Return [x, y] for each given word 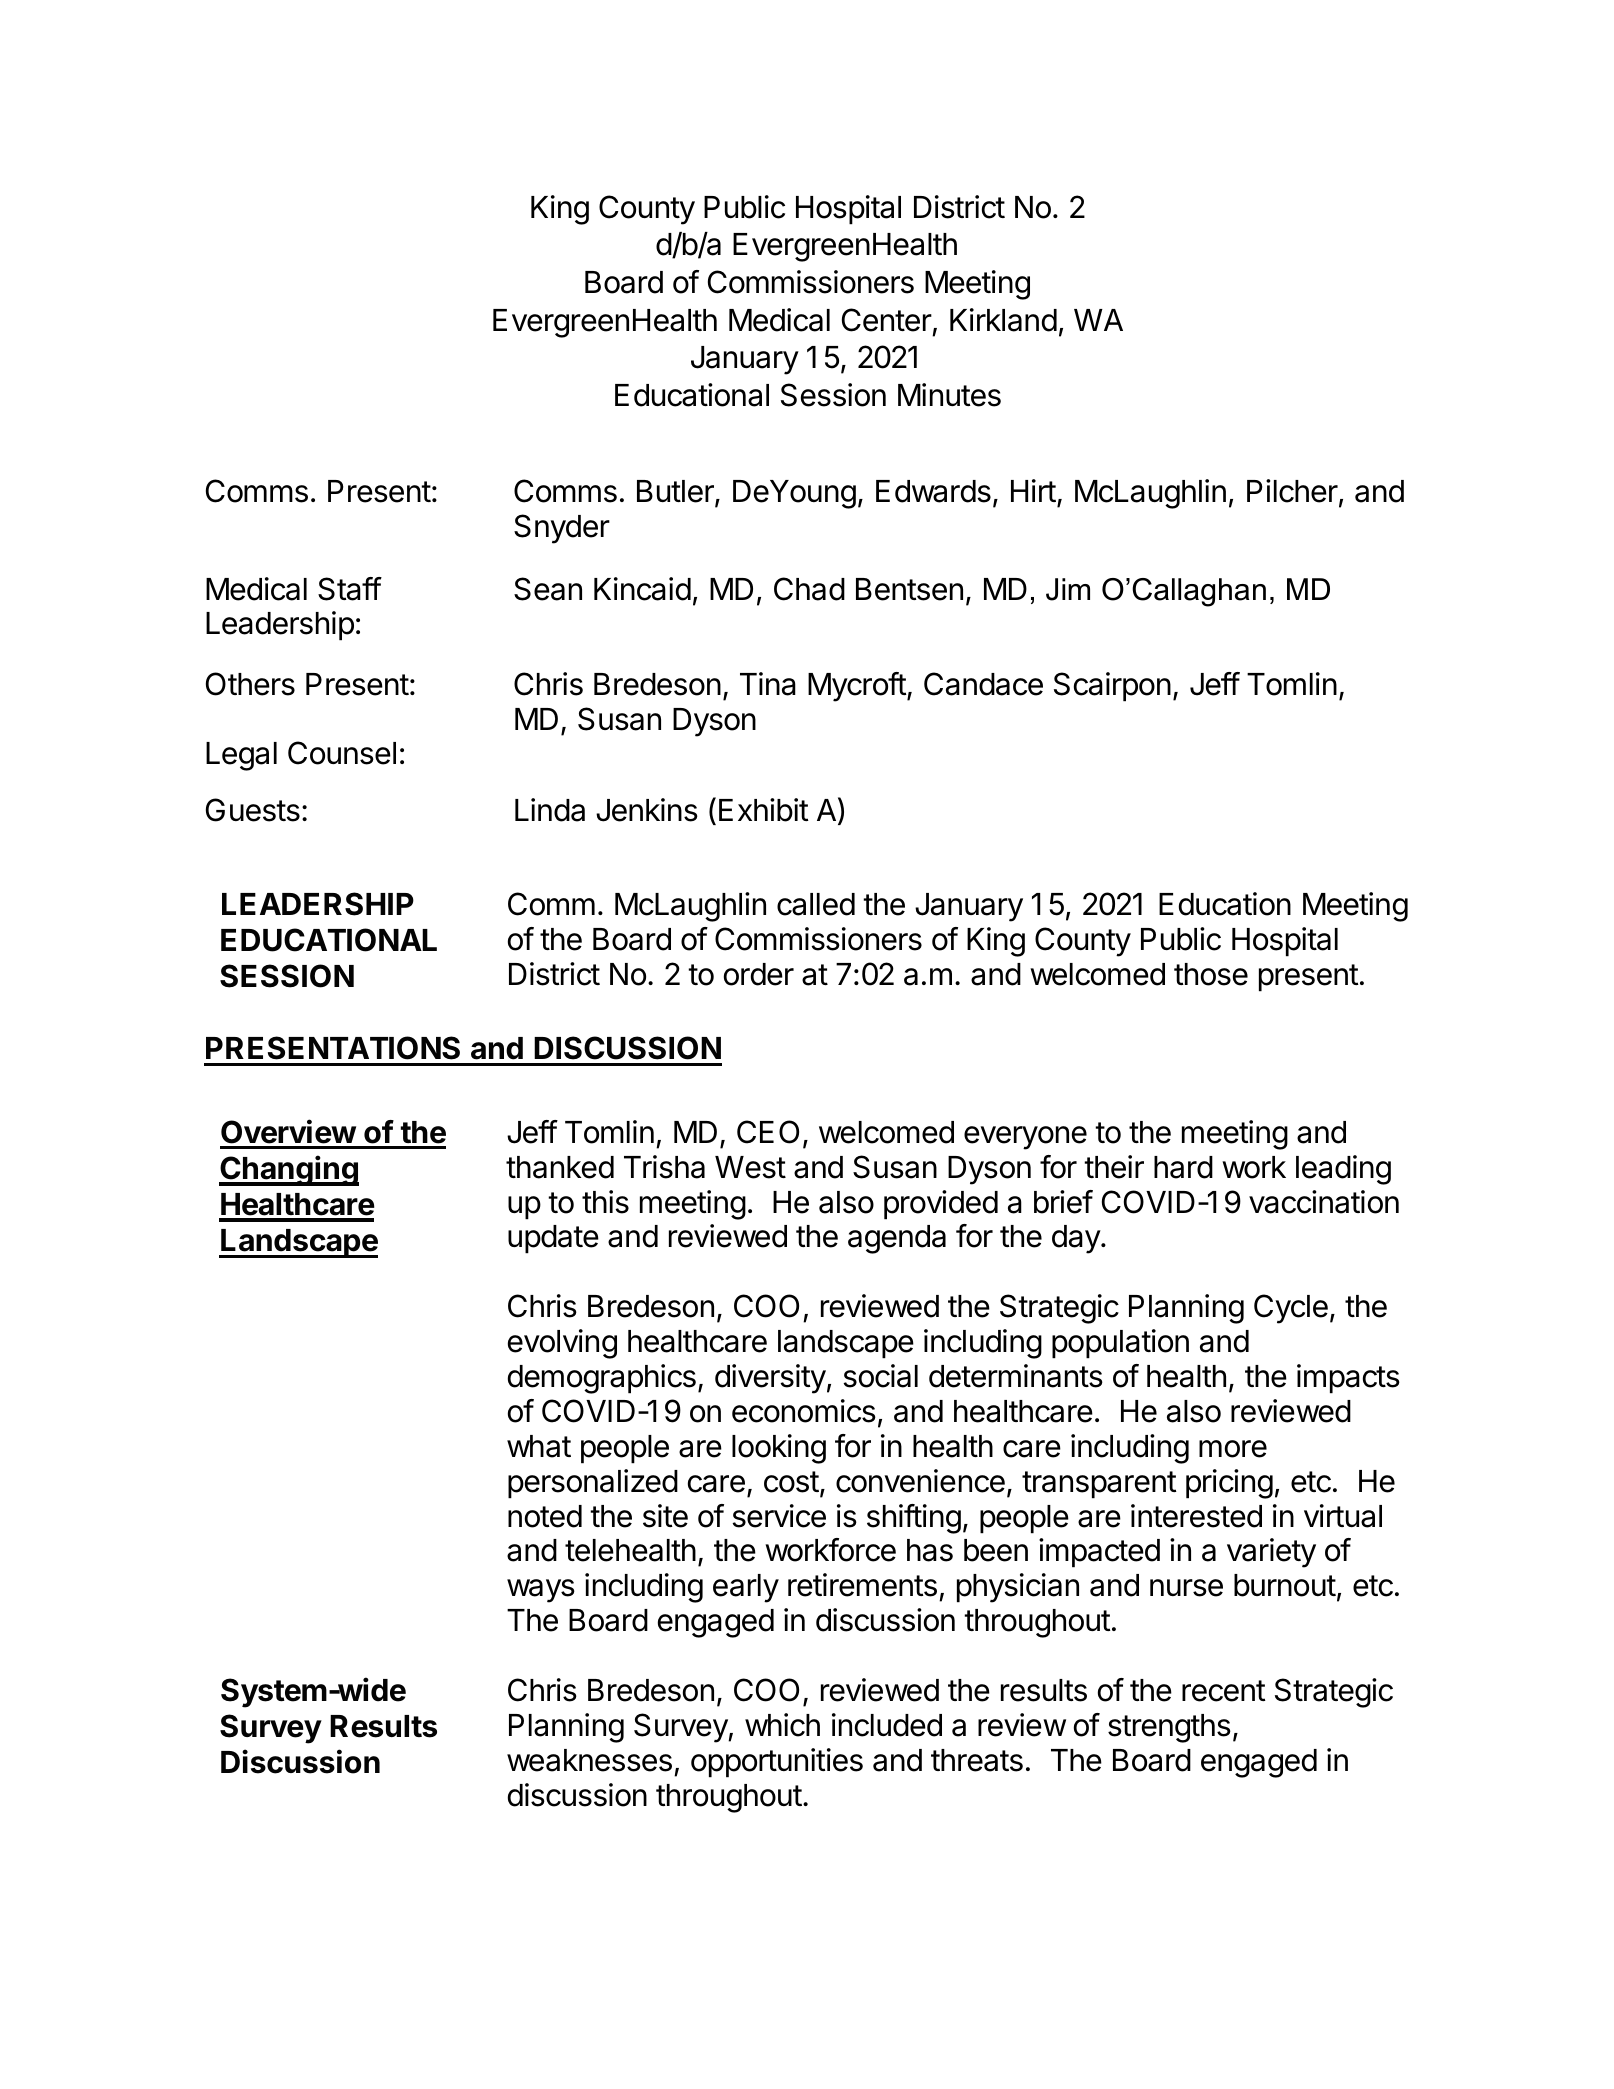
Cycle [1291, 1309]
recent [1224, 1691]
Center [887, 320]
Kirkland [1003, 320]
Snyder [562, 529]
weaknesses [589, 1760]
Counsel [342, 753]
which [782, 1725]
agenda [897, 1239]
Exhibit [764, 810]
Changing [289, 1170]
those [1211, 974]
